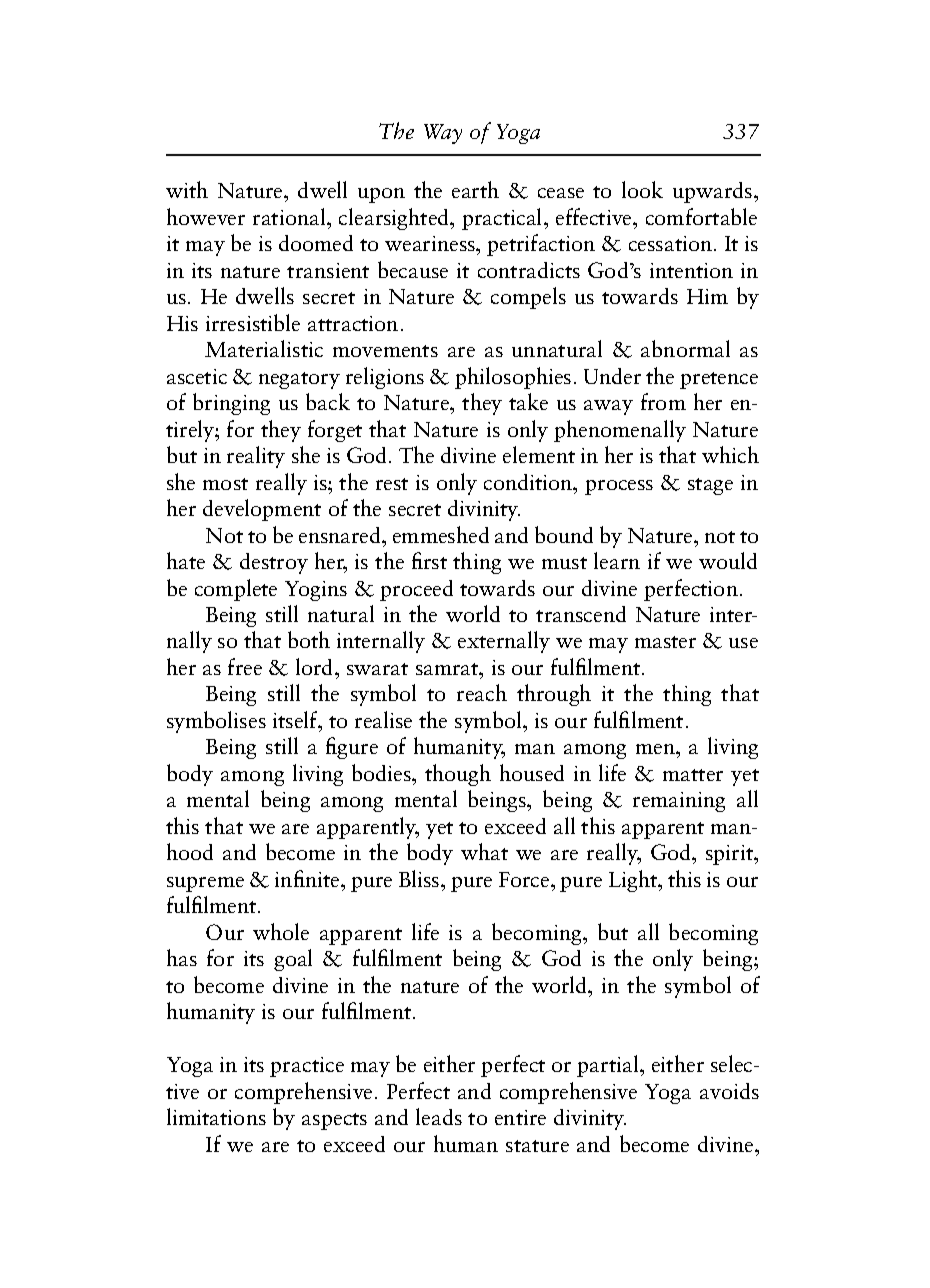 The height and width of the screenshot is (1288, 930). Describe the element at coordinates (482, 692) in the screenshot. I see `reach` at that location.
